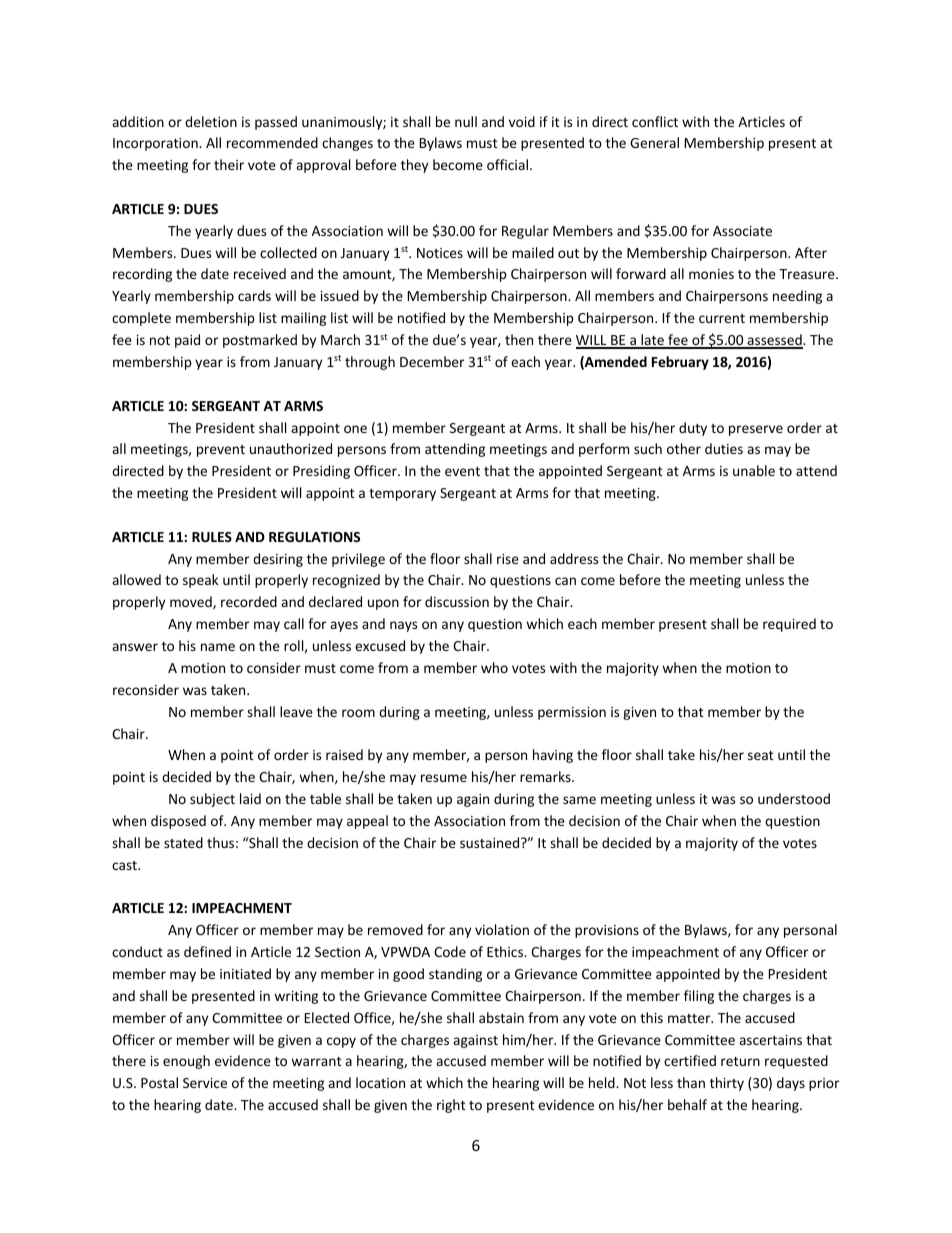 Image resolution: width=952 pixels, height=1233 pixels. I want to click on their, so click(229, 164).
